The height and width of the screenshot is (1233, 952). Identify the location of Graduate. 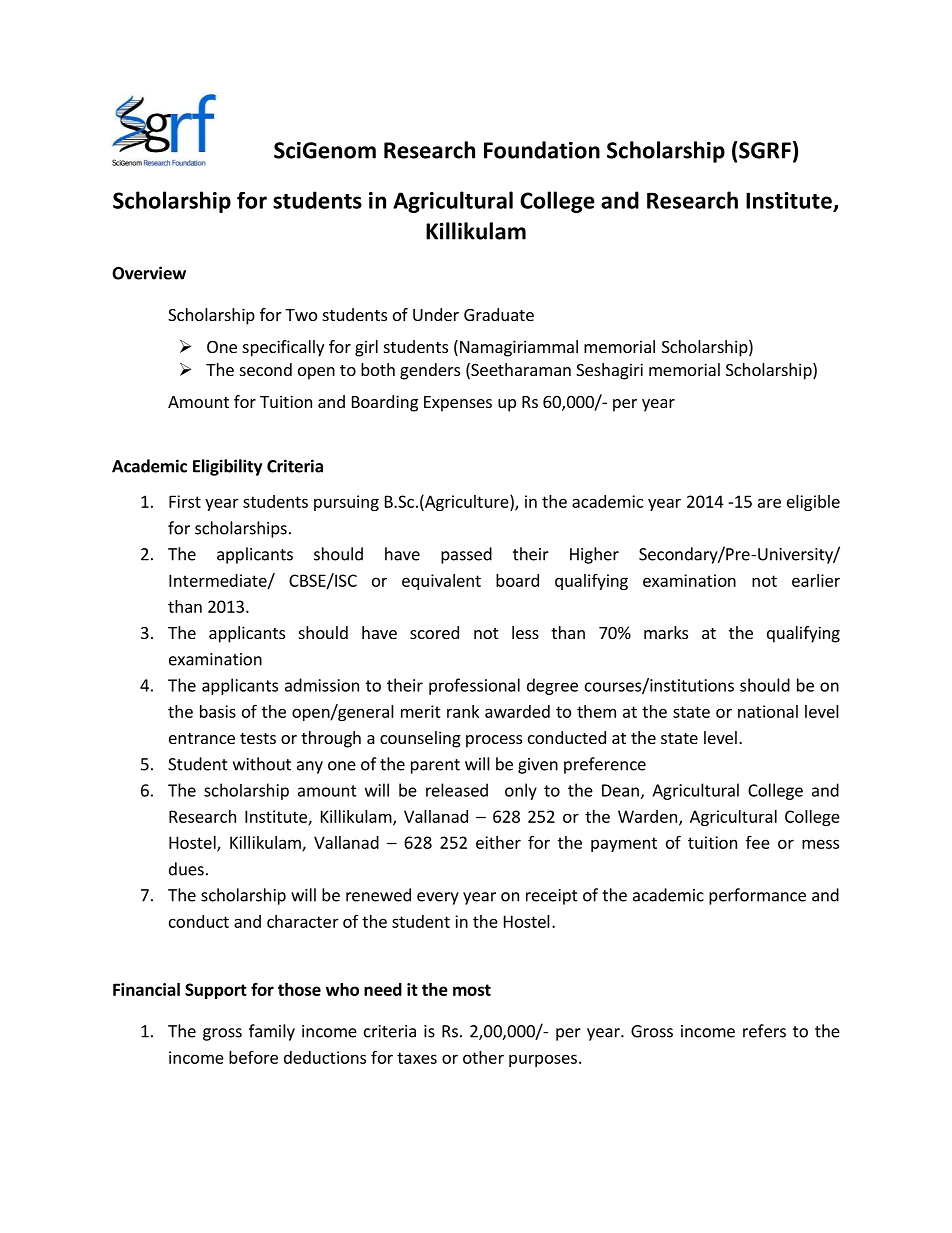
(499, 314).
